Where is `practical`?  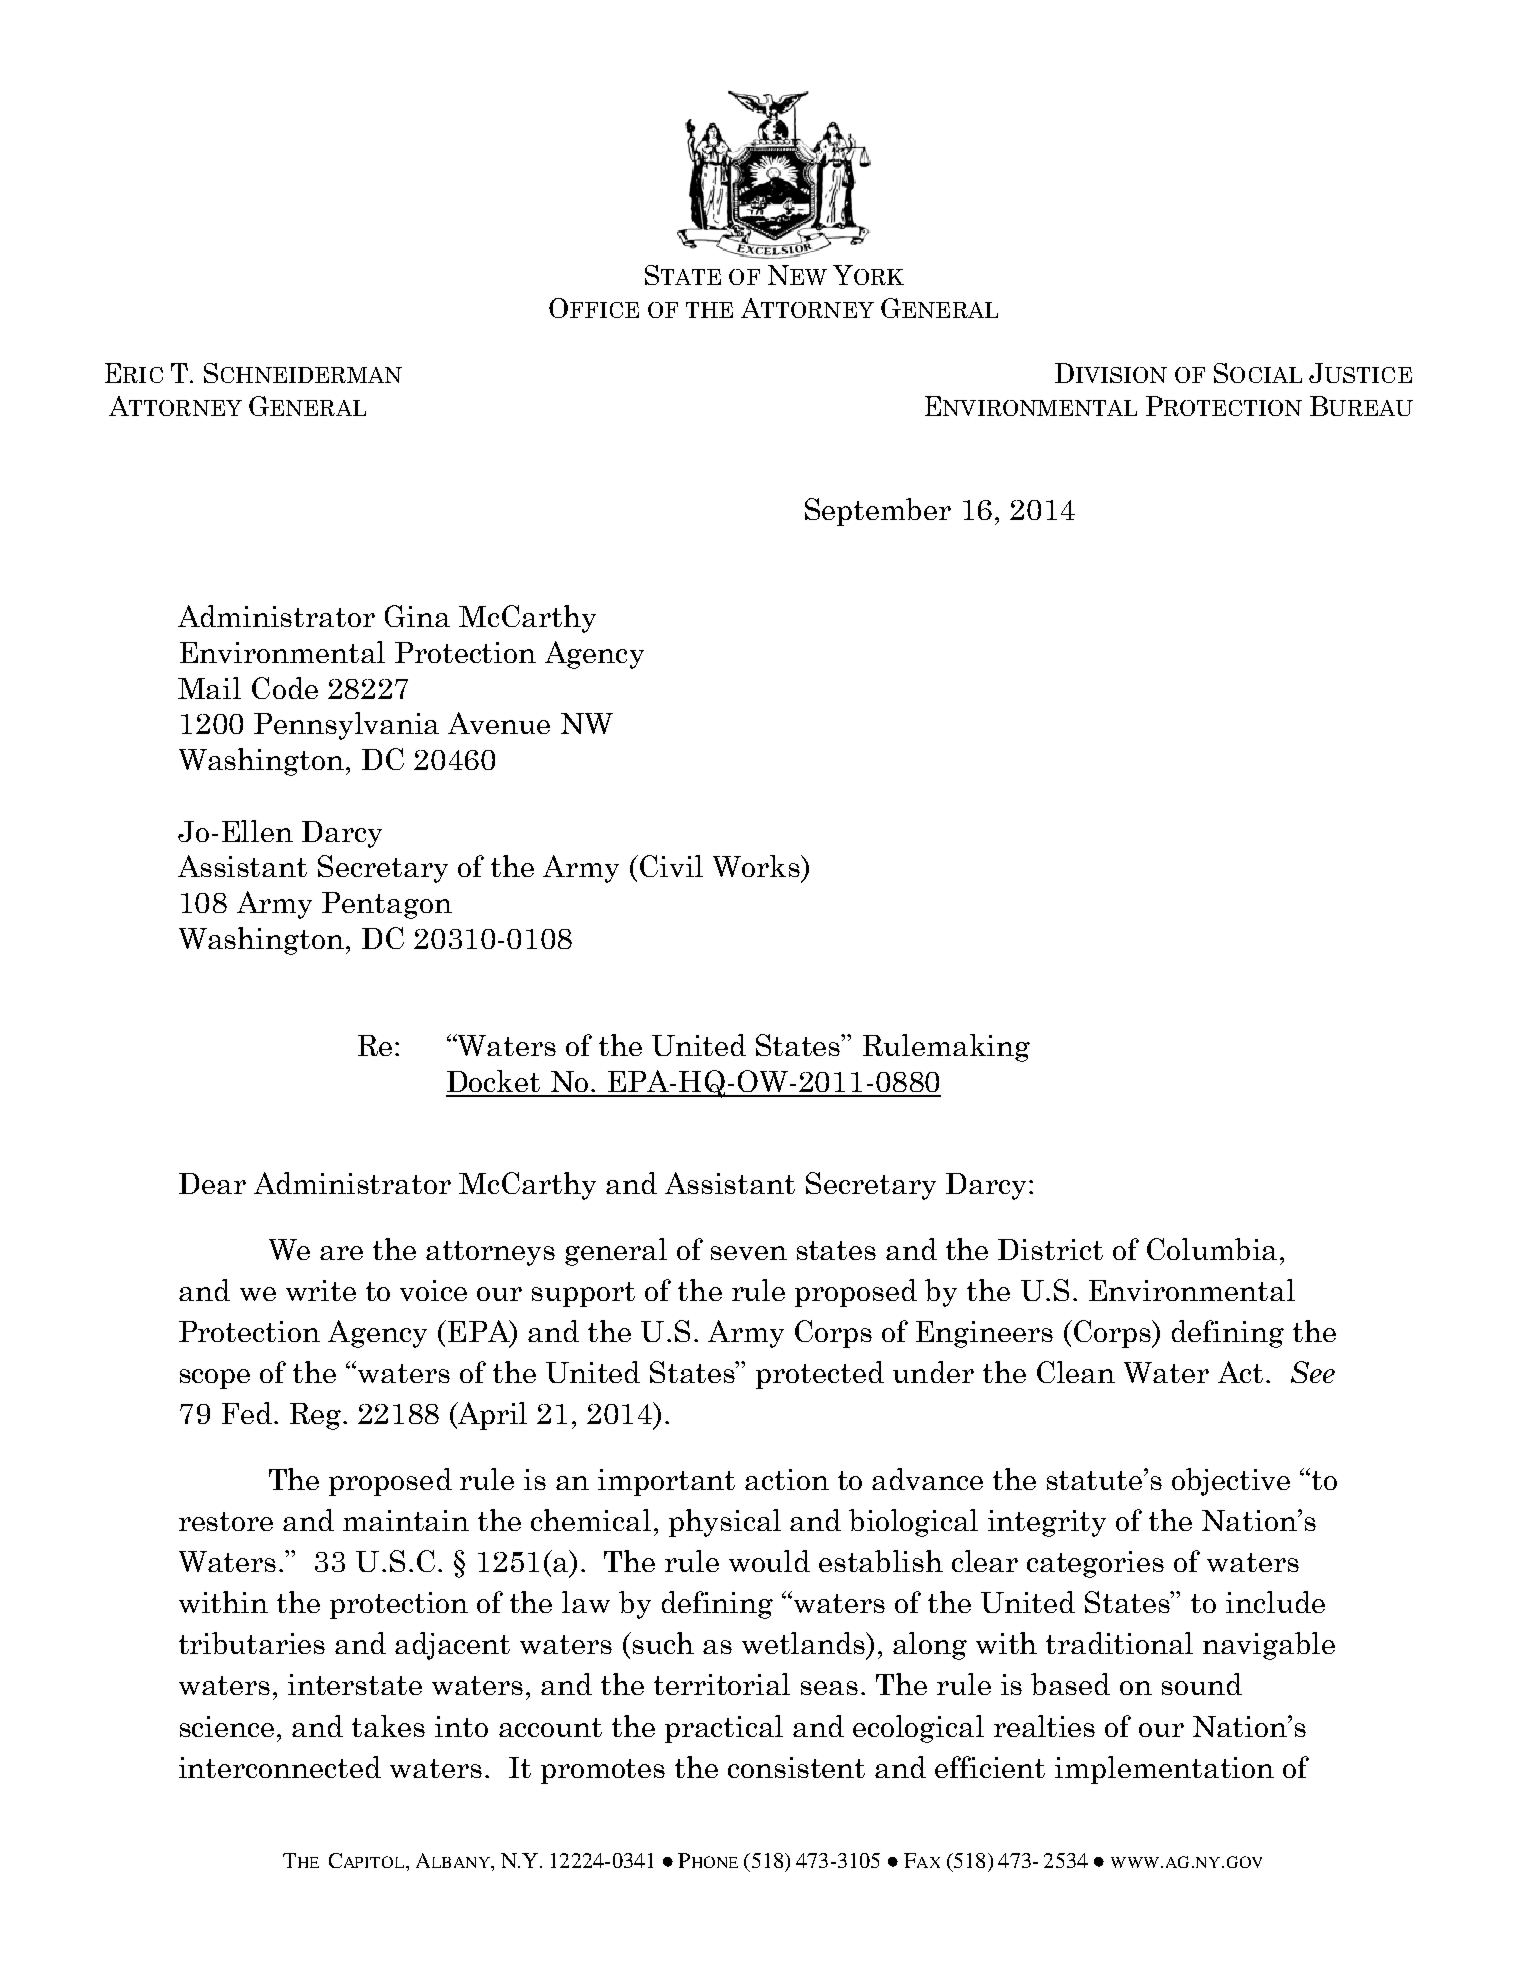
practical is located at coordinates (724, 1729).
